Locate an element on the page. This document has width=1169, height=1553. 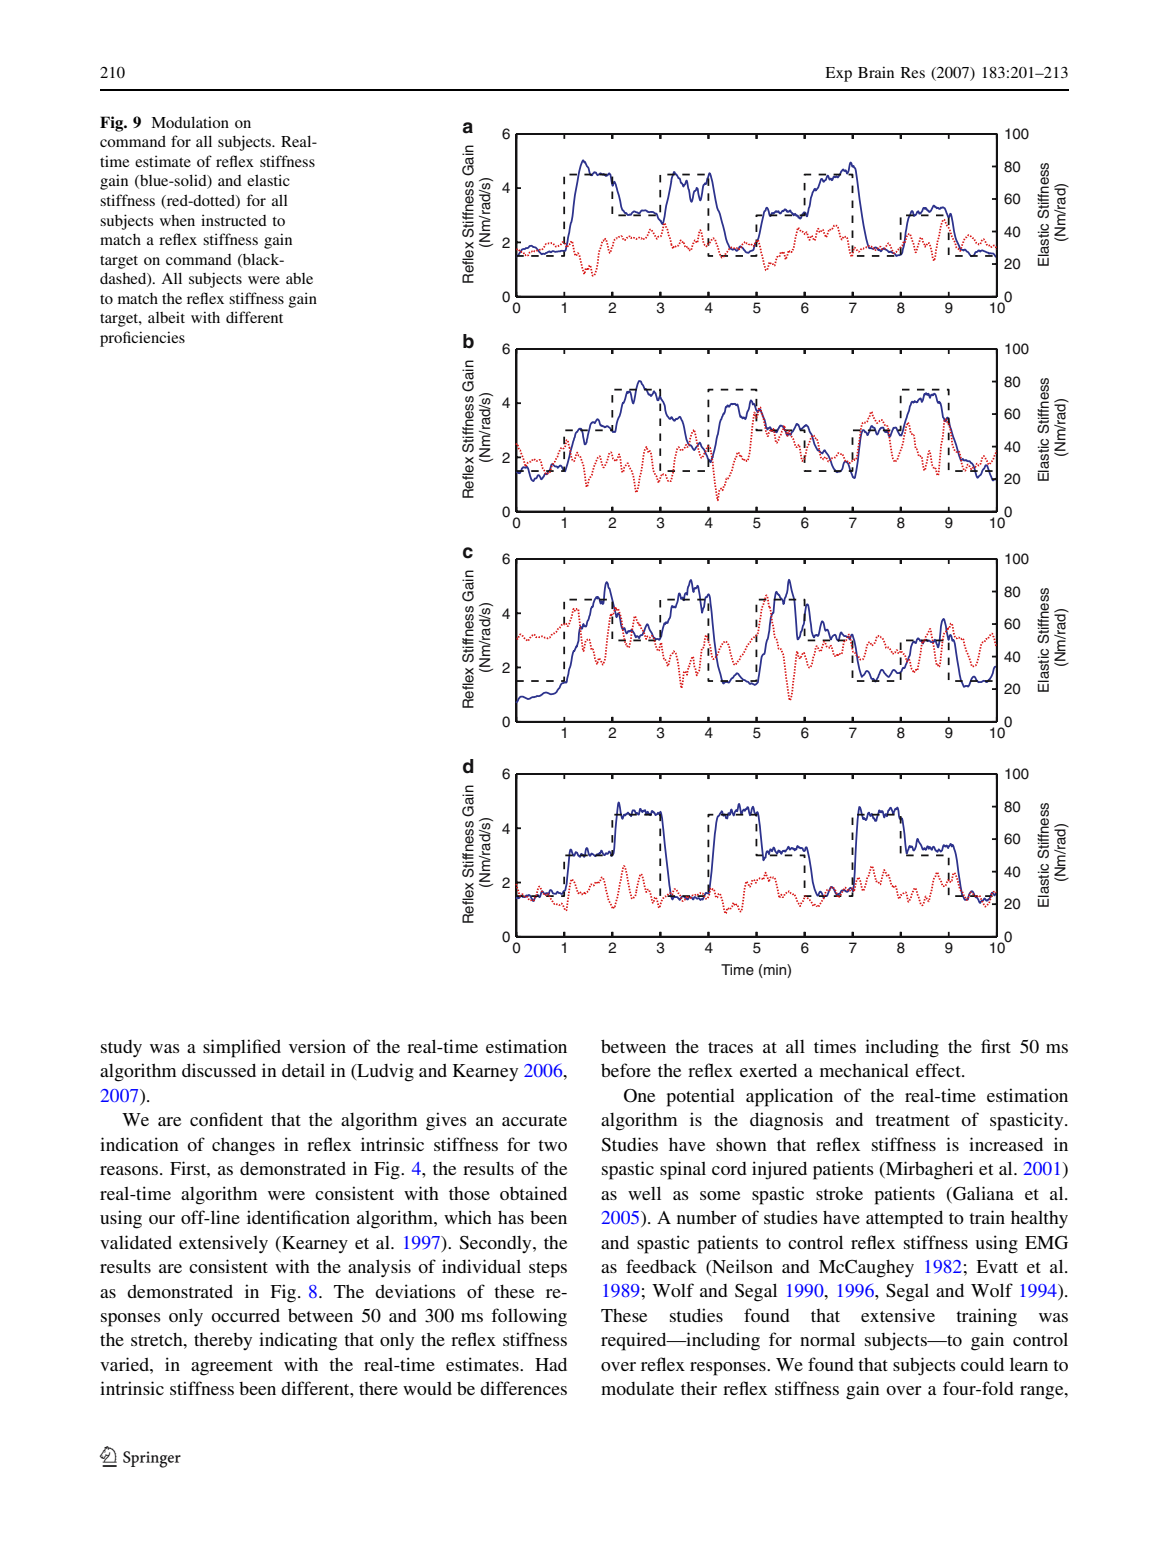
mechanical is located at coordinates (864, 1070).
